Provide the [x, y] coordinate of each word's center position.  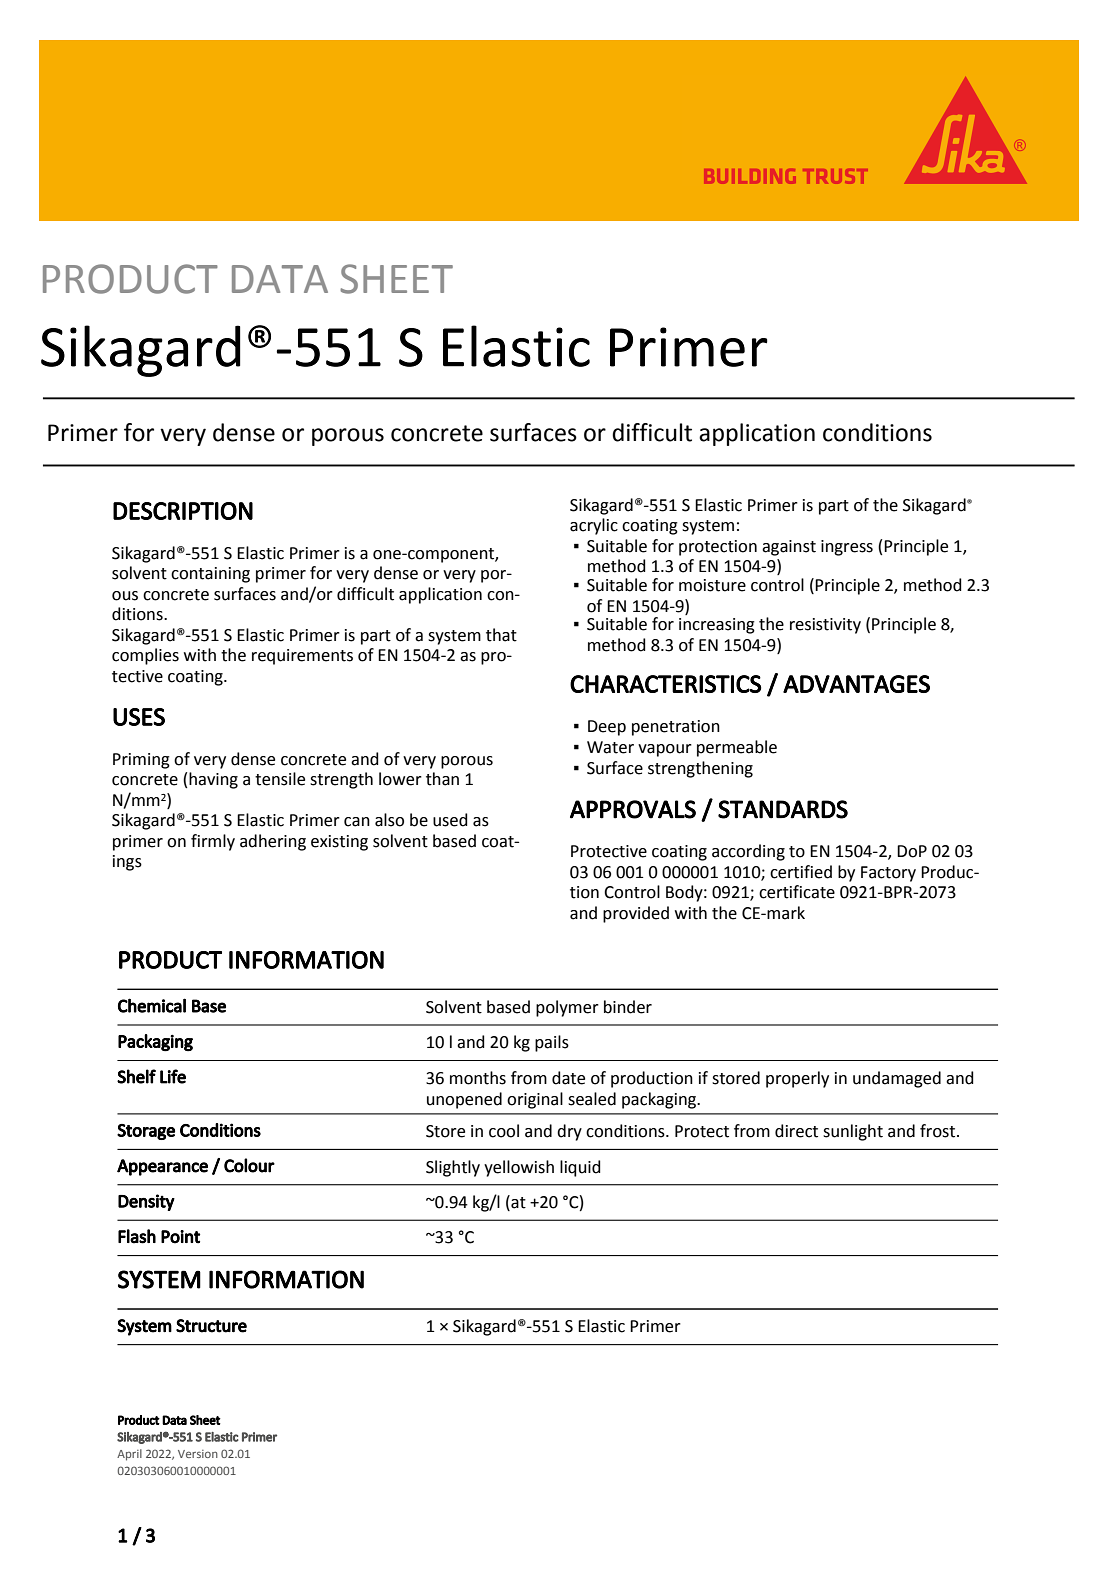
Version [198, 1454]
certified [801, 872]
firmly [213, 842]
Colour [249, 1165]
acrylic [594, 526]
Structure [211, 1326]
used [450, 820]
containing [210, 575]
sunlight [853, 1132]
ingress [847, 548]
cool [504, 1131]
